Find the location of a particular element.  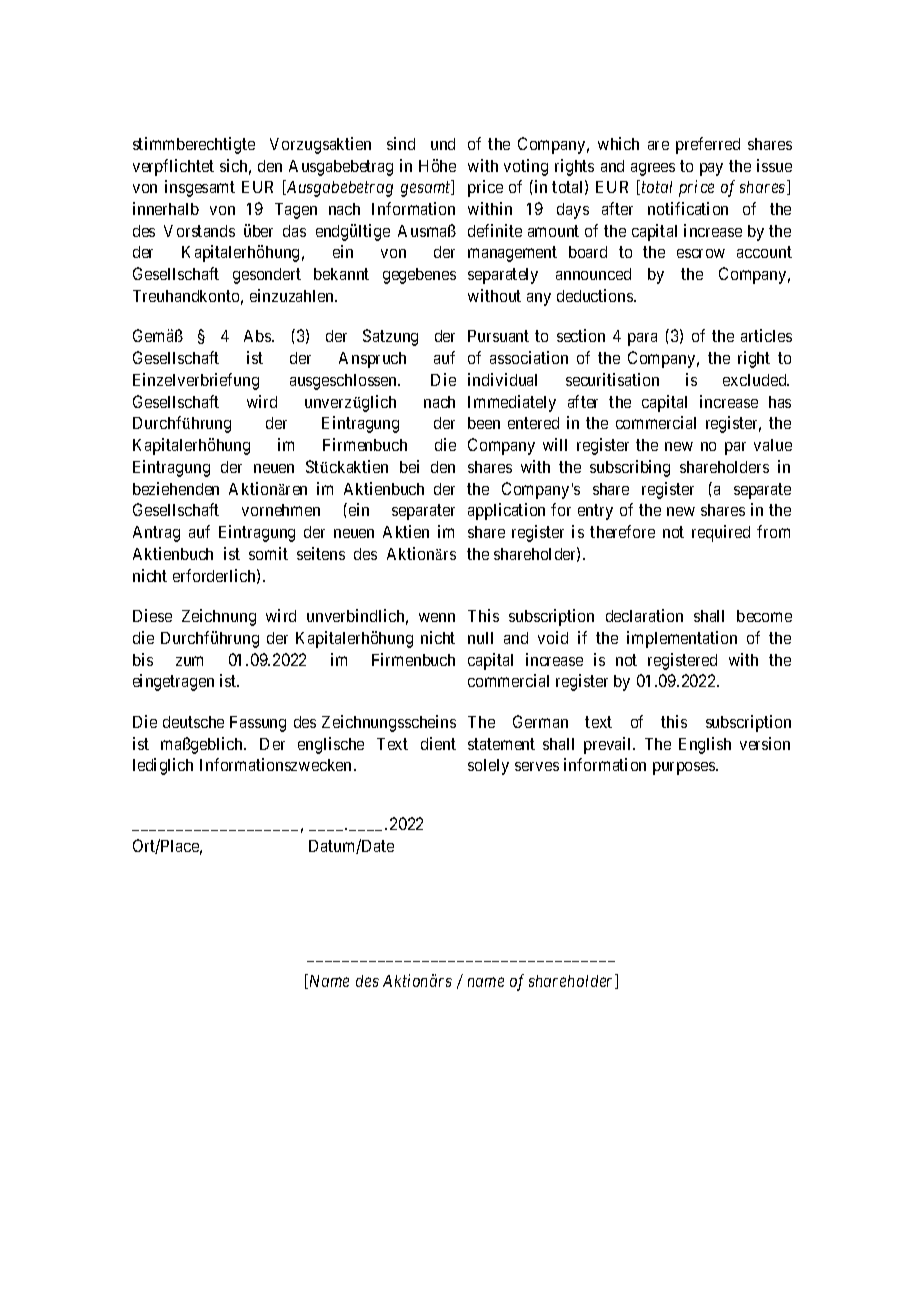

bei is located at coordinates (409, 466).
